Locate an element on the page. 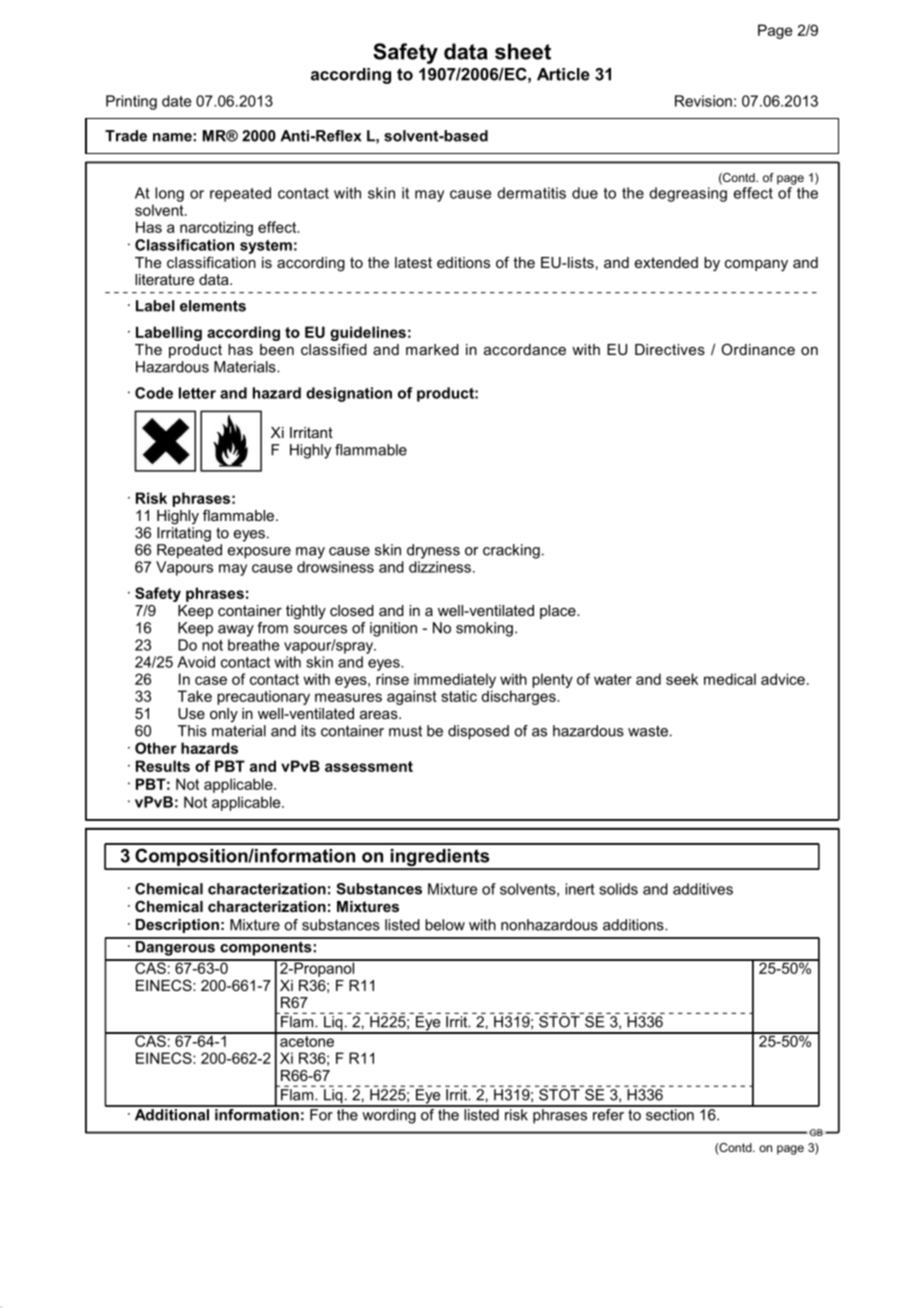 This image has height=1308, width=924. Results is located at coordinates (163, 766).
